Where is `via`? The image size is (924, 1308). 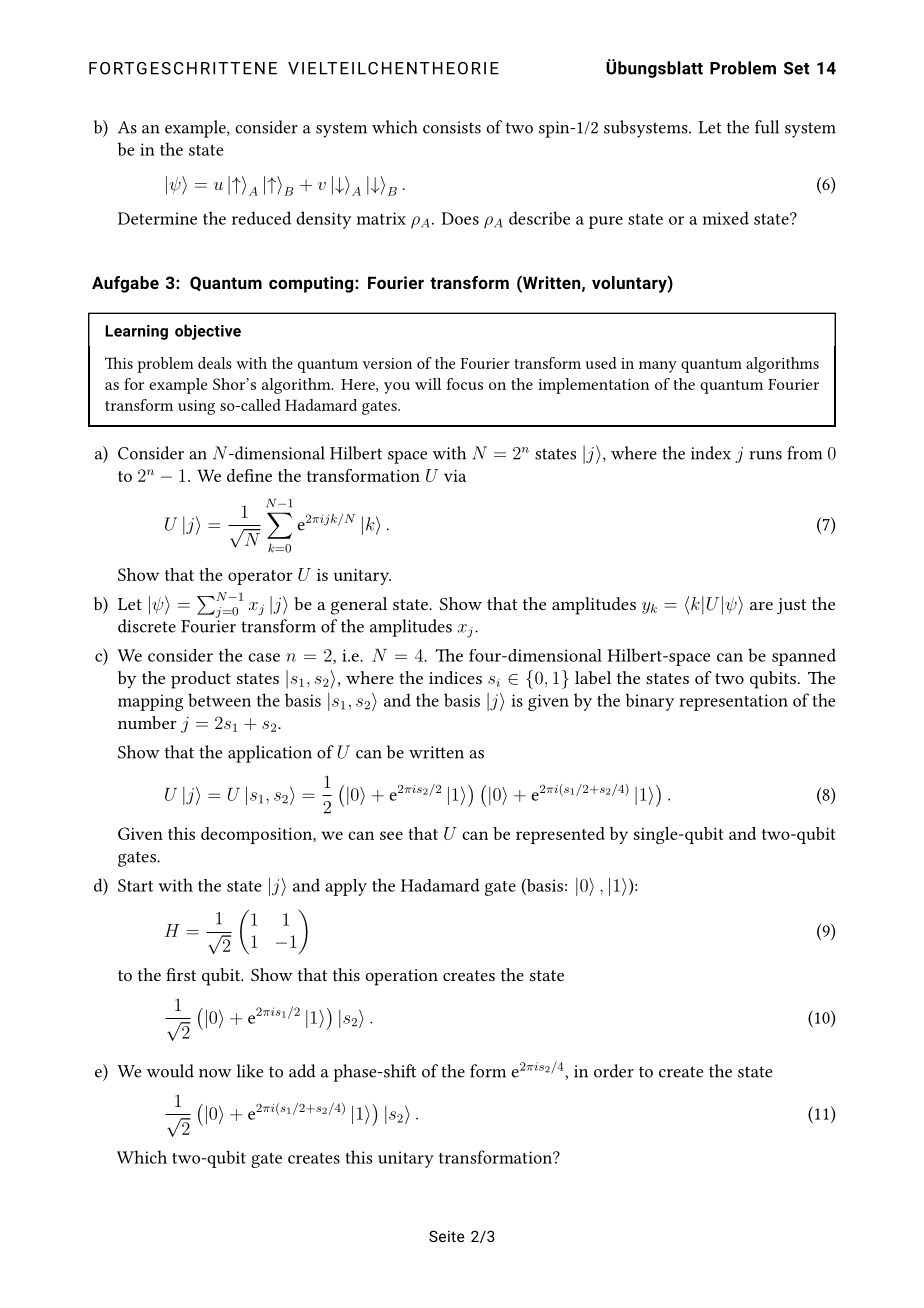
via is located at coordinates (455, 476).
